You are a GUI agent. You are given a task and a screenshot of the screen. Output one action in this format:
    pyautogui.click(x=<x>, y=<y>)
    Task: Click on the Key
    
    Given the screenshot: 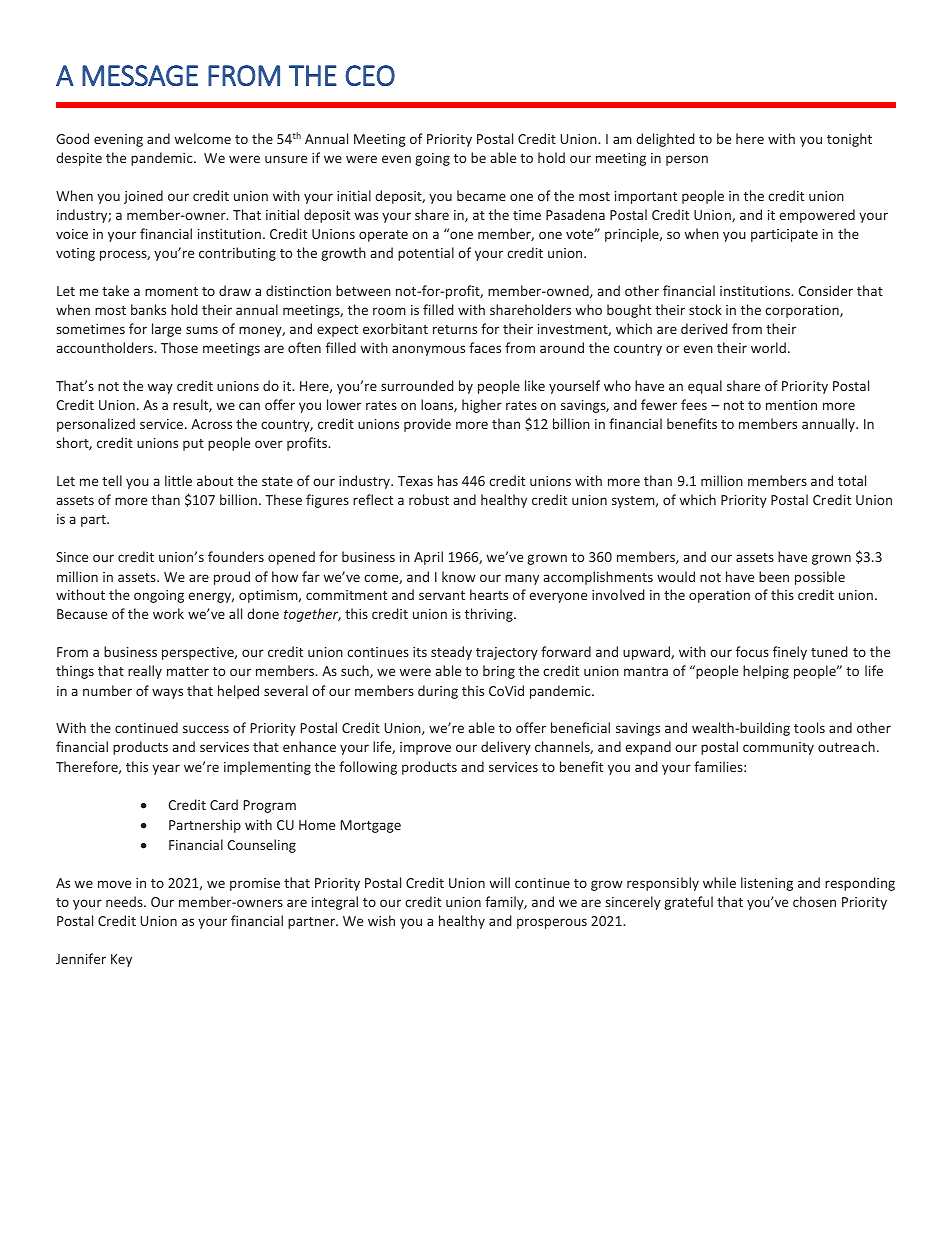 What is the action you would take?
    pyautogui.click(x=121, y=960)
